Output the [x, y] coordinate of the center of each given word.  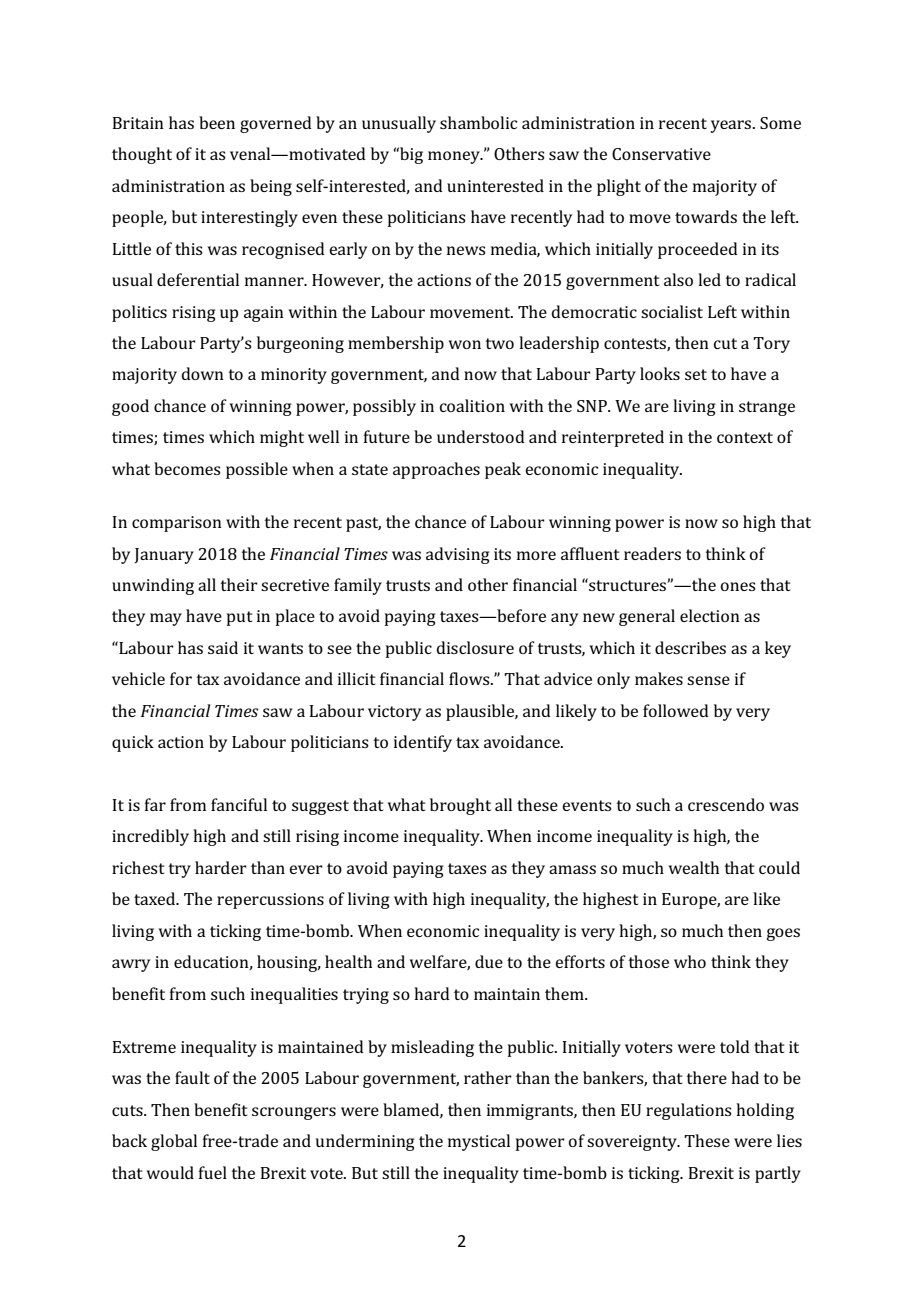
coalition [472, 405]
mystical [479, 1142]
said [223, 647]
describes [690, 647]
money [455, 157]
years [732, 126]
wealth [694, 867]
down [203, 373]
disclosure [475, 647]
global [174, 1142]
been [217, 122]
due [489, 961]
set [696, 374]
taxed [156, 898]
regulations [689, 1111]
